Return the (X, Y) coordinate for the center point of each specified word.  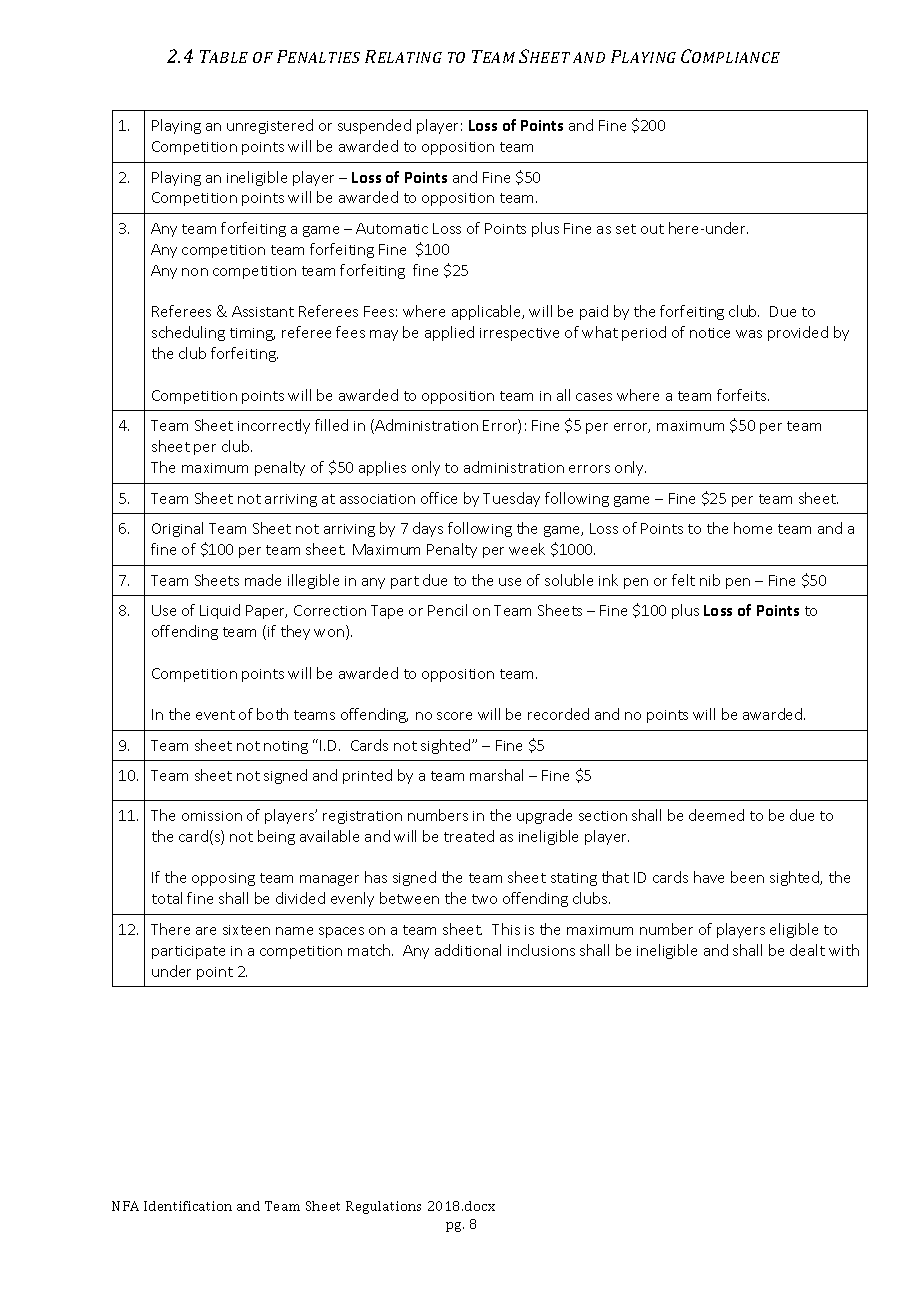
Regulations (383, 1207)
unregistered (270, 126)
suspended (374, 126)
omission (212, 816)
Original (177, 529)
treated (469, 836)
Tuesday (511, 499)
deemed (716, 815)
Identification (188, 1206)
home (753, 528)
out (652, 229)
